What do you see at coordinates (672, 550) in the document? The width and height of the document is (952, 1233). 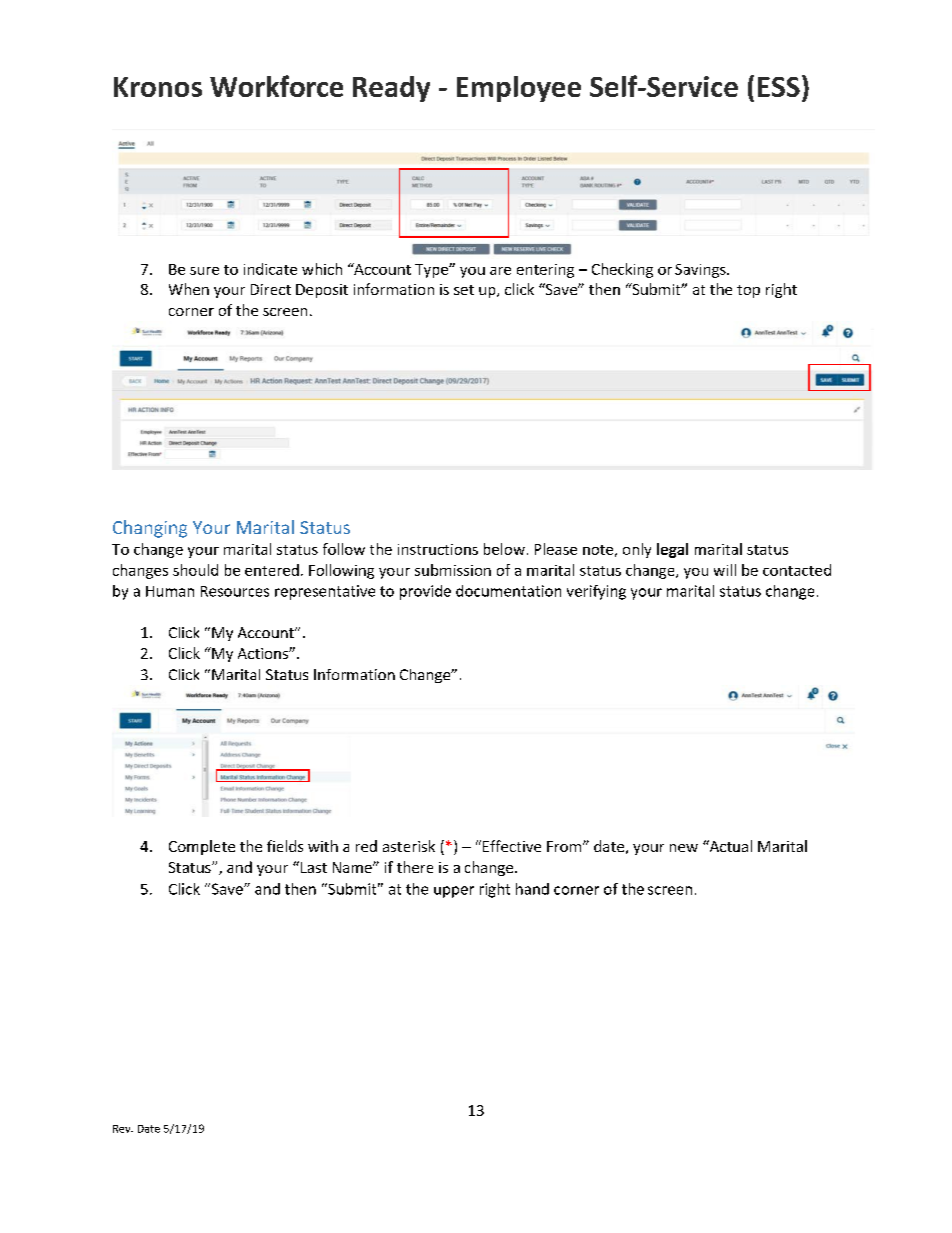 I see `legal` at bounding box center [672, 550].
